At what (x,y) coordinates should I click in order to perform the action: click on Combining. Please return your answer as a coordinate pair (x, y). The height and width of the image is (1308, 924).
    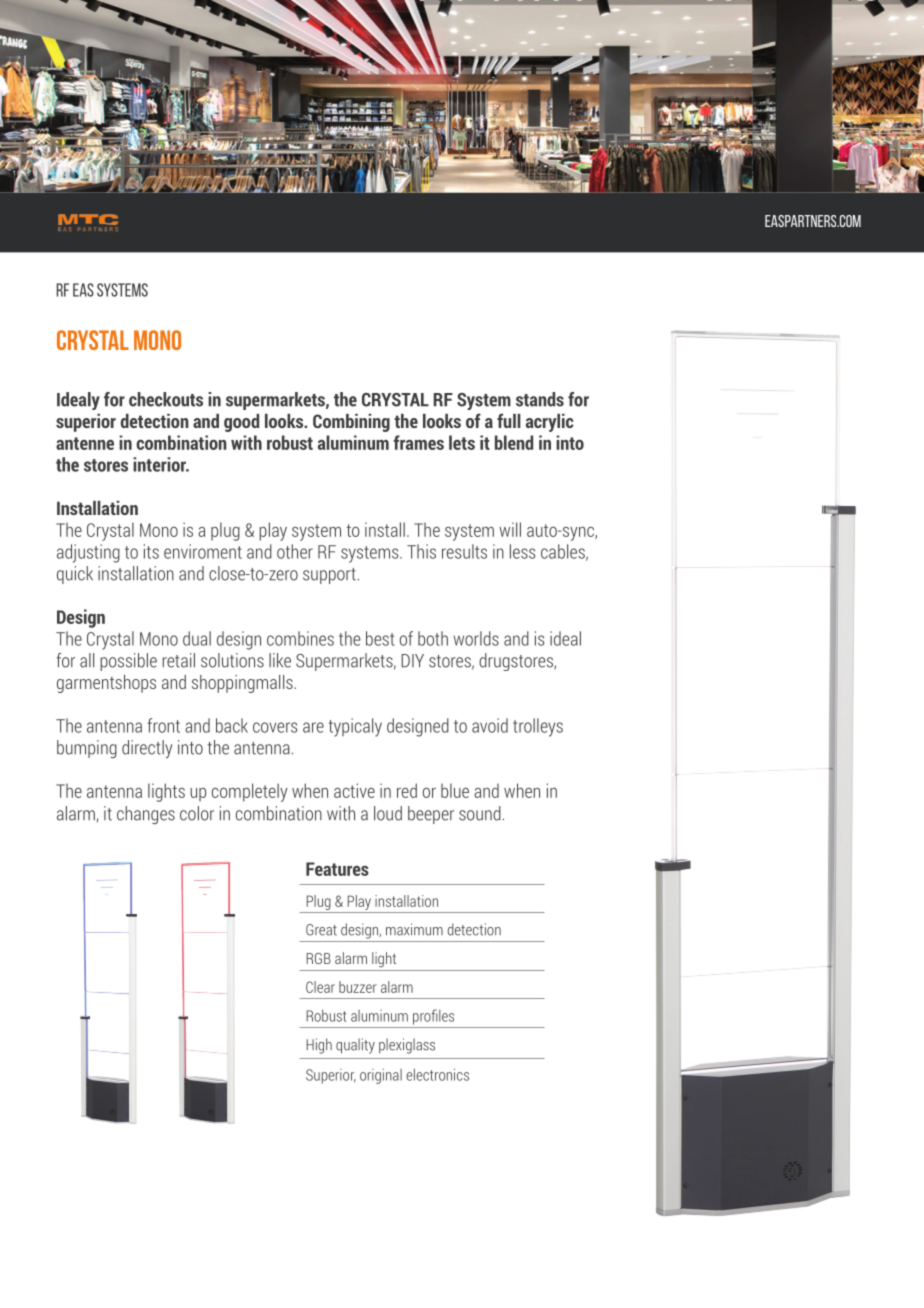
    Looking at the image, I should click on (351, 423).
